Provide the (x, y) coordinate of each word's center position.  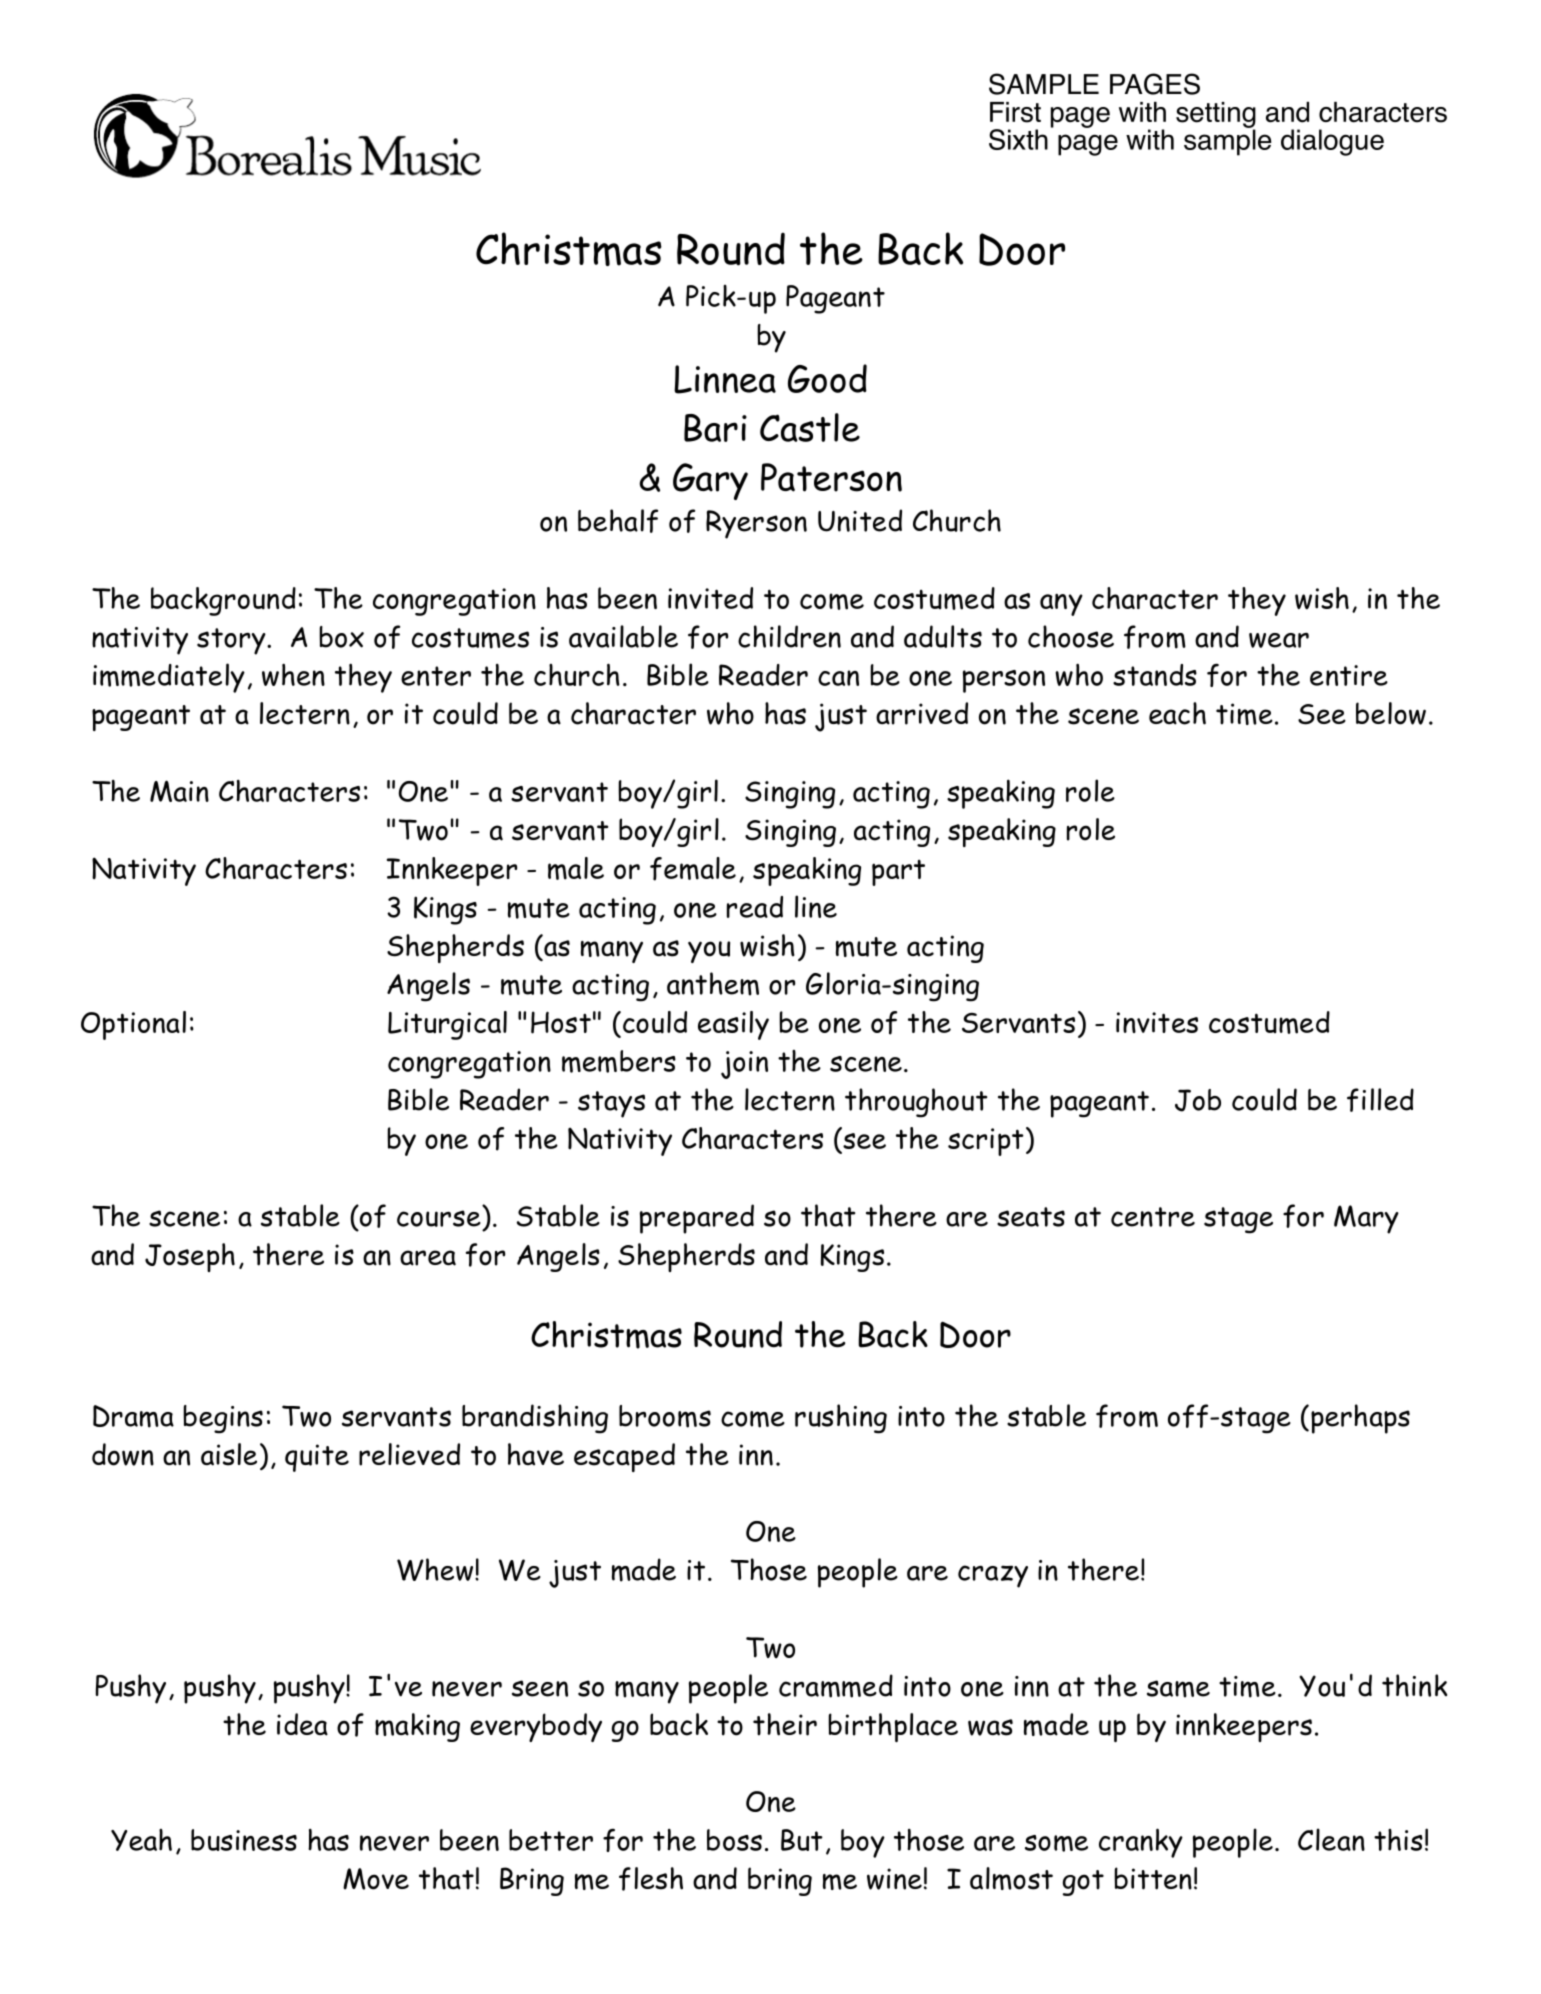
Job (1198, 1100)
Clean (1331, 1839)
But (802, 1840)
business (244, 1840)
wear (1279, 640)
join (744, 1065)
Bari (715, 428)
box (341, 637)
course (439, 1218)
